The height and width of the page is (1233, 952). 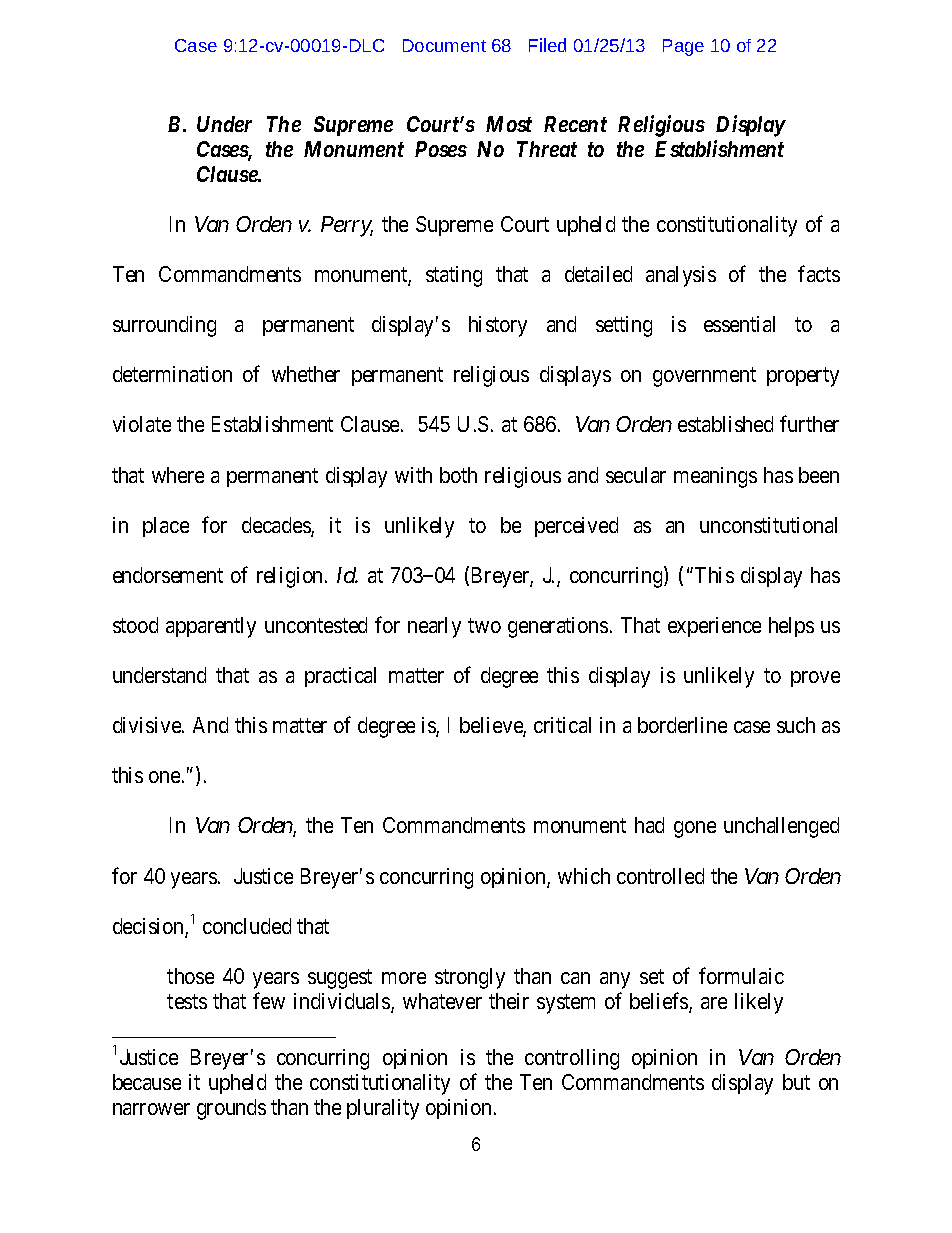 What do you see at coordinates (509, 124) in the page?
I see `Most` at bounding box center [509, 124].
